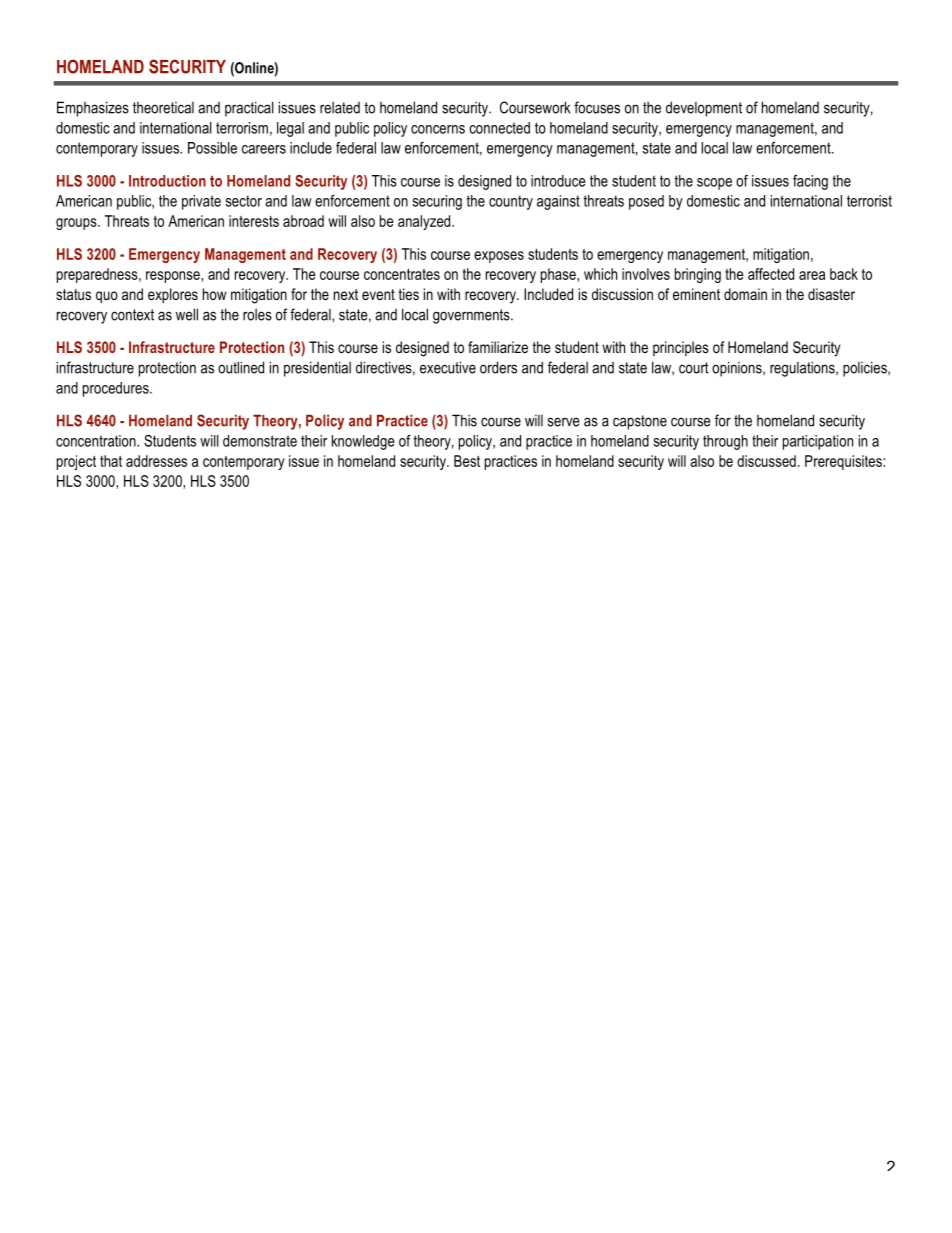  What do you see at coordinates (163, 108) in the screenshot?
I see `theoretical` at bounding box center [163, 108].
